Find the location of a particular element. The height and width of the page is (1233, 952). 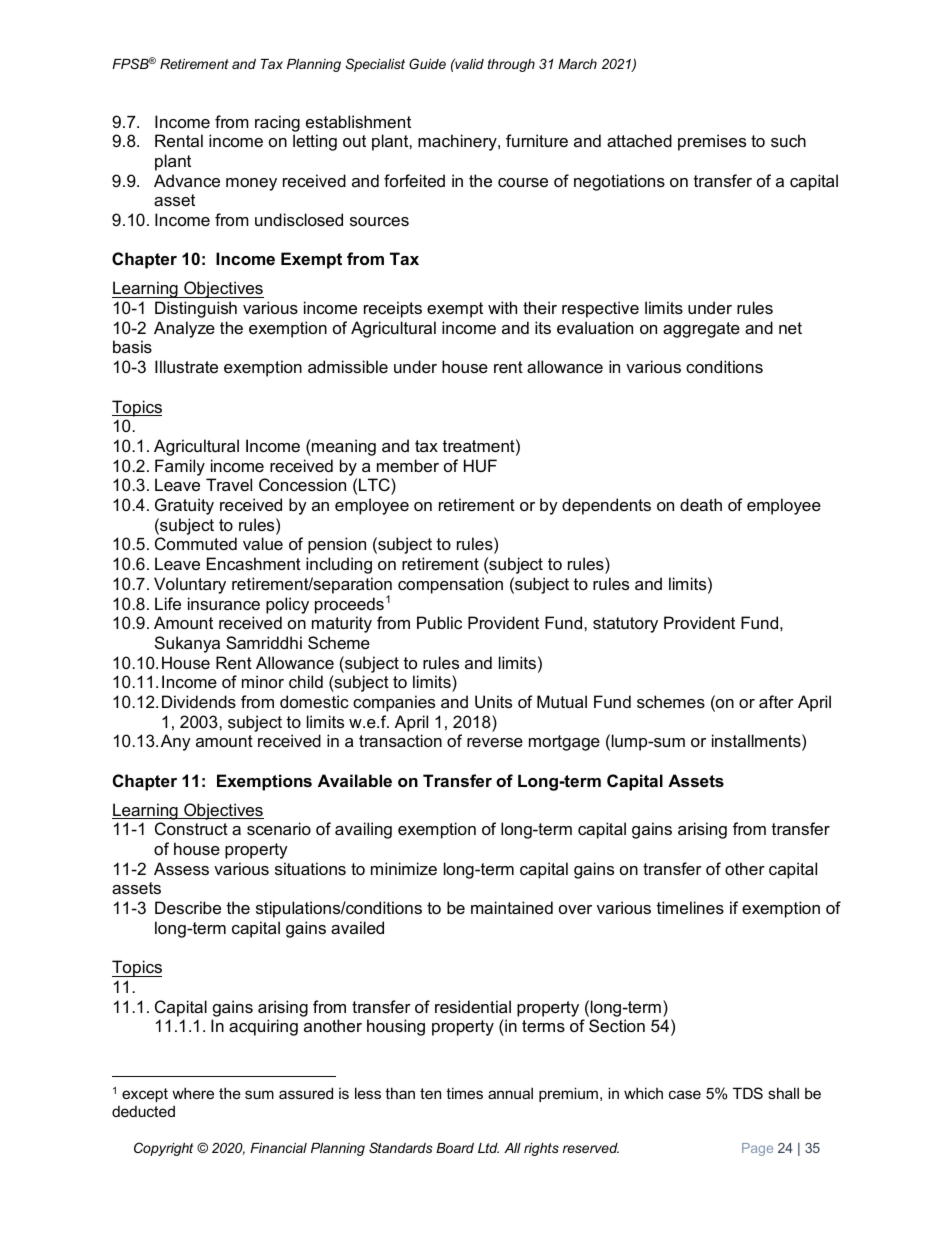

after is located at coordinates (776, 701).
